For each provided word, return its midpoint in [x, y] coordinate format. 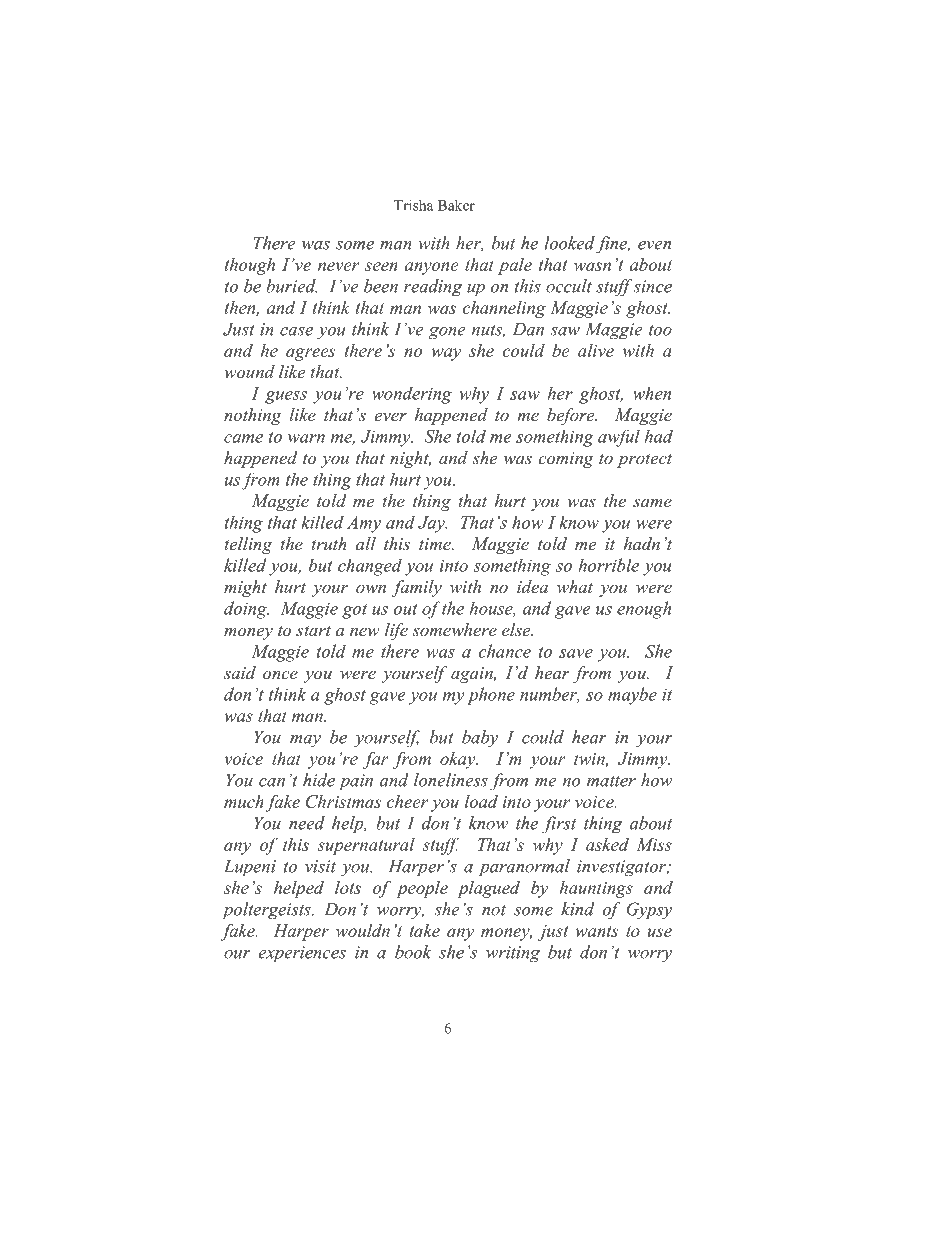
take [425, 930]
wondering [412, 395]
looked [569, 243]
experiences [302, 954]
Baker [456, 205]
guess [286, 397]
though [250, 266]
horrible [609, 565]
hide [319, 780]
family [417, 588]
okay [459, 760]
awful [619, 438]
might [245, 588]
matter [611, 781]
